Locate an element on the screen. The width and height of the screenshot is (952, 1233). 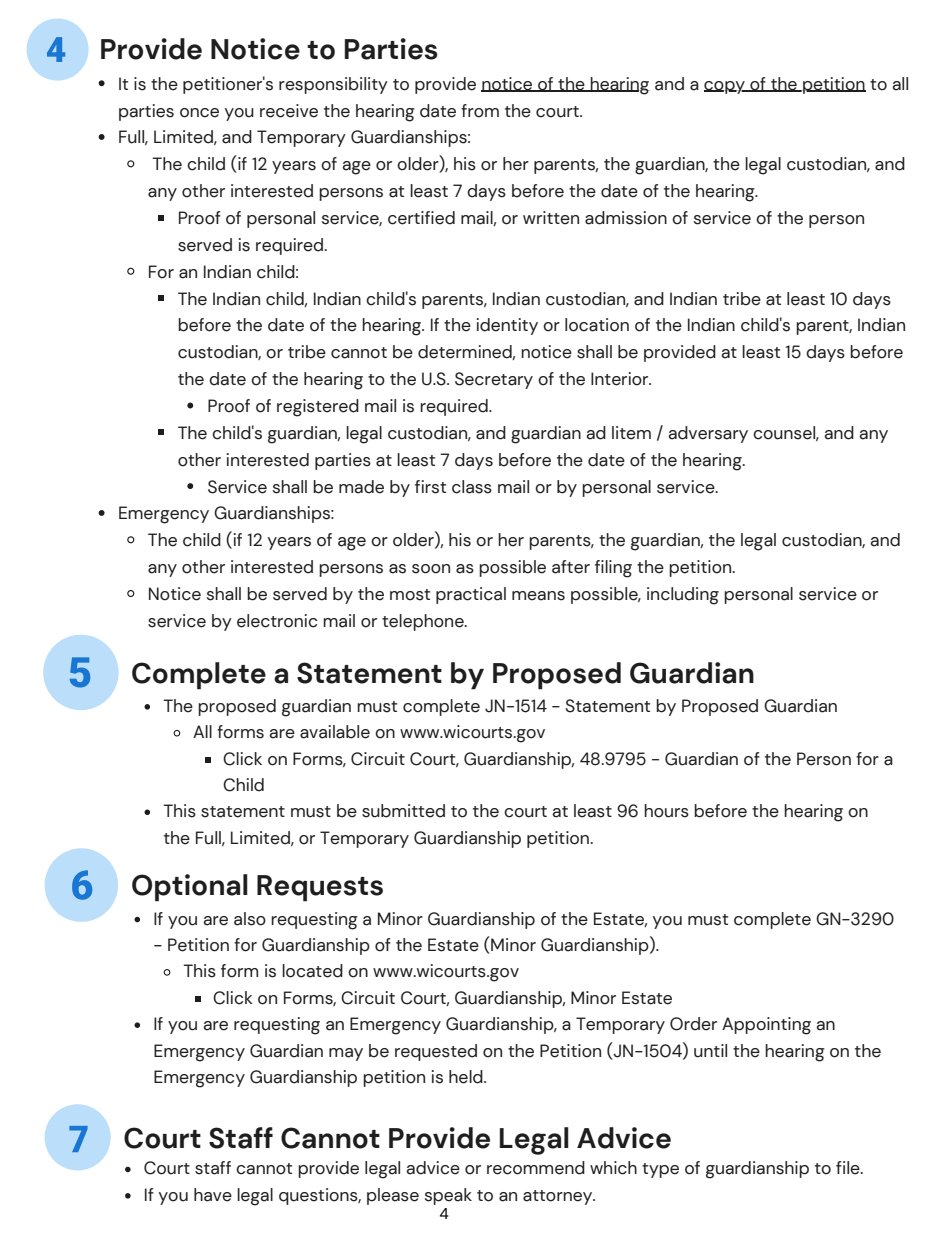
Appointing is located at coordinates (766, 1026).
